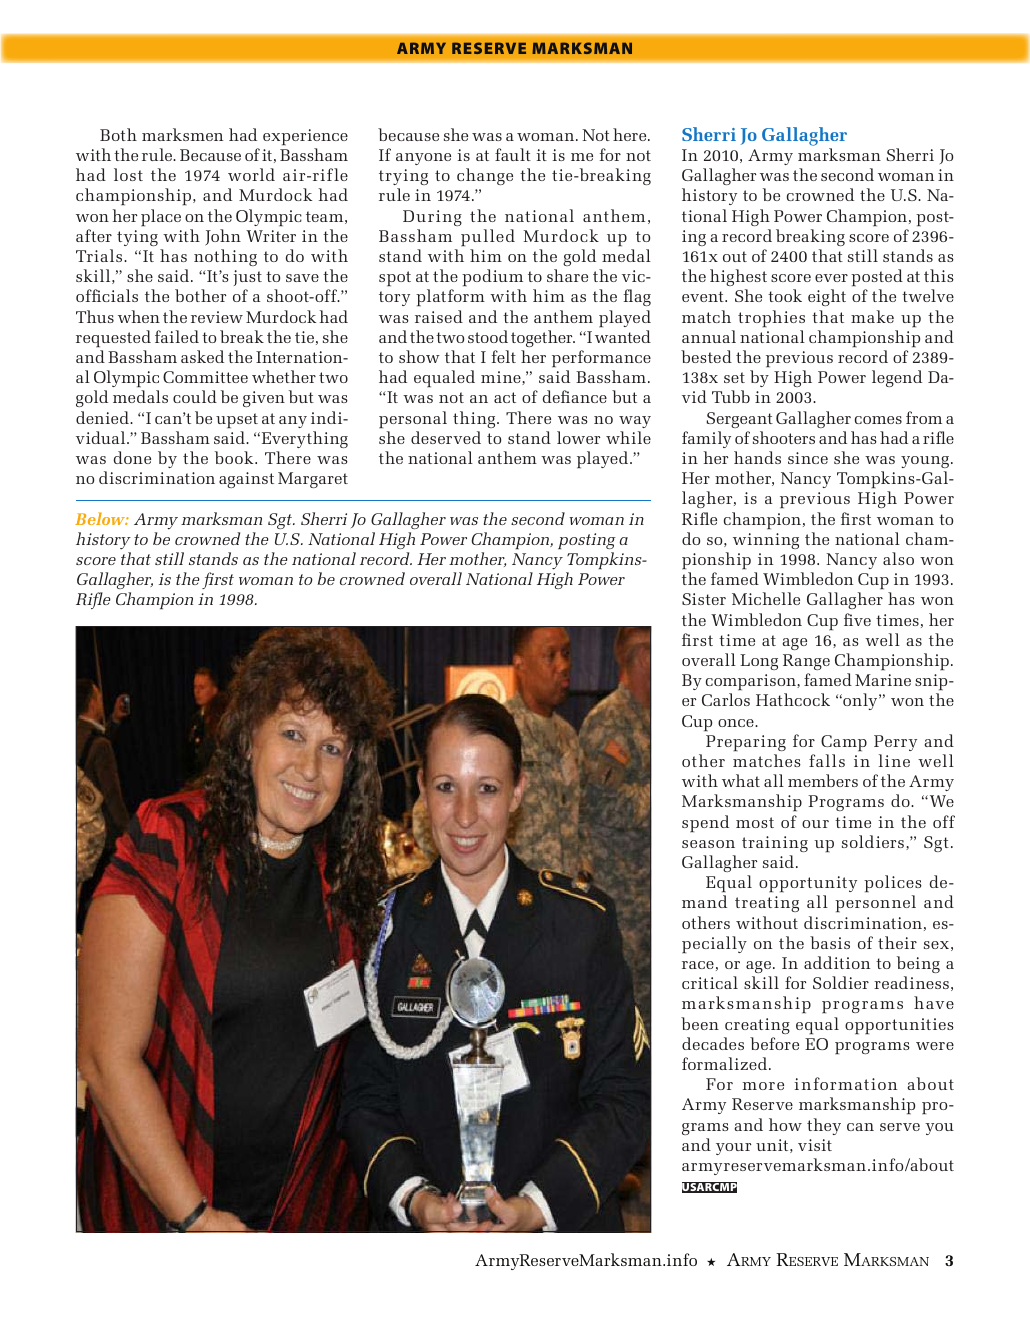 The height and width of the document is (1318, 1030). Describe the element at coordinates (878, 420) in the document. I see `comes` at that location.
